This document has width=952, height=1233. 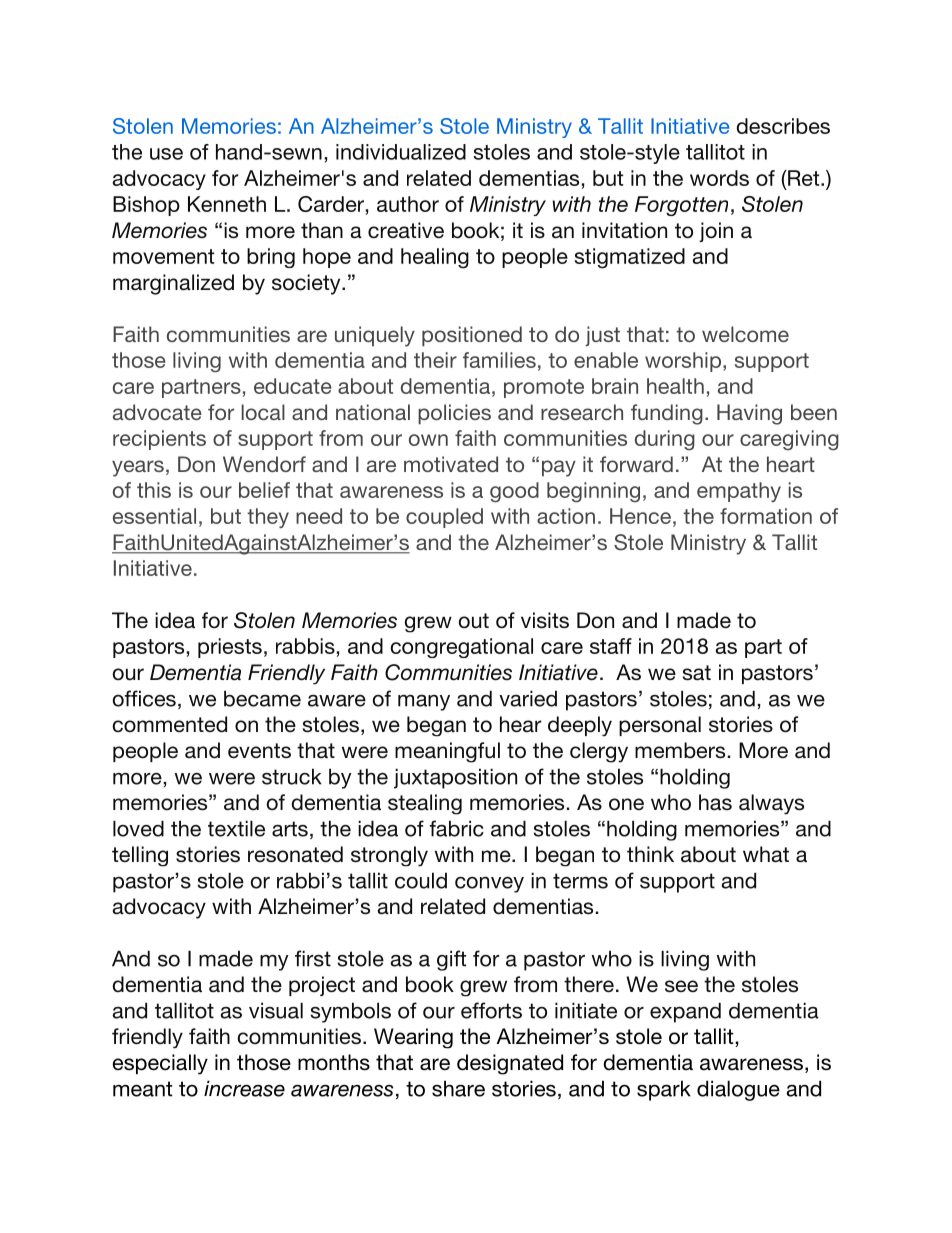 What do you see at coordinates (697, 673) in the document?
I see `sat` at bounding box center [697, 673].
